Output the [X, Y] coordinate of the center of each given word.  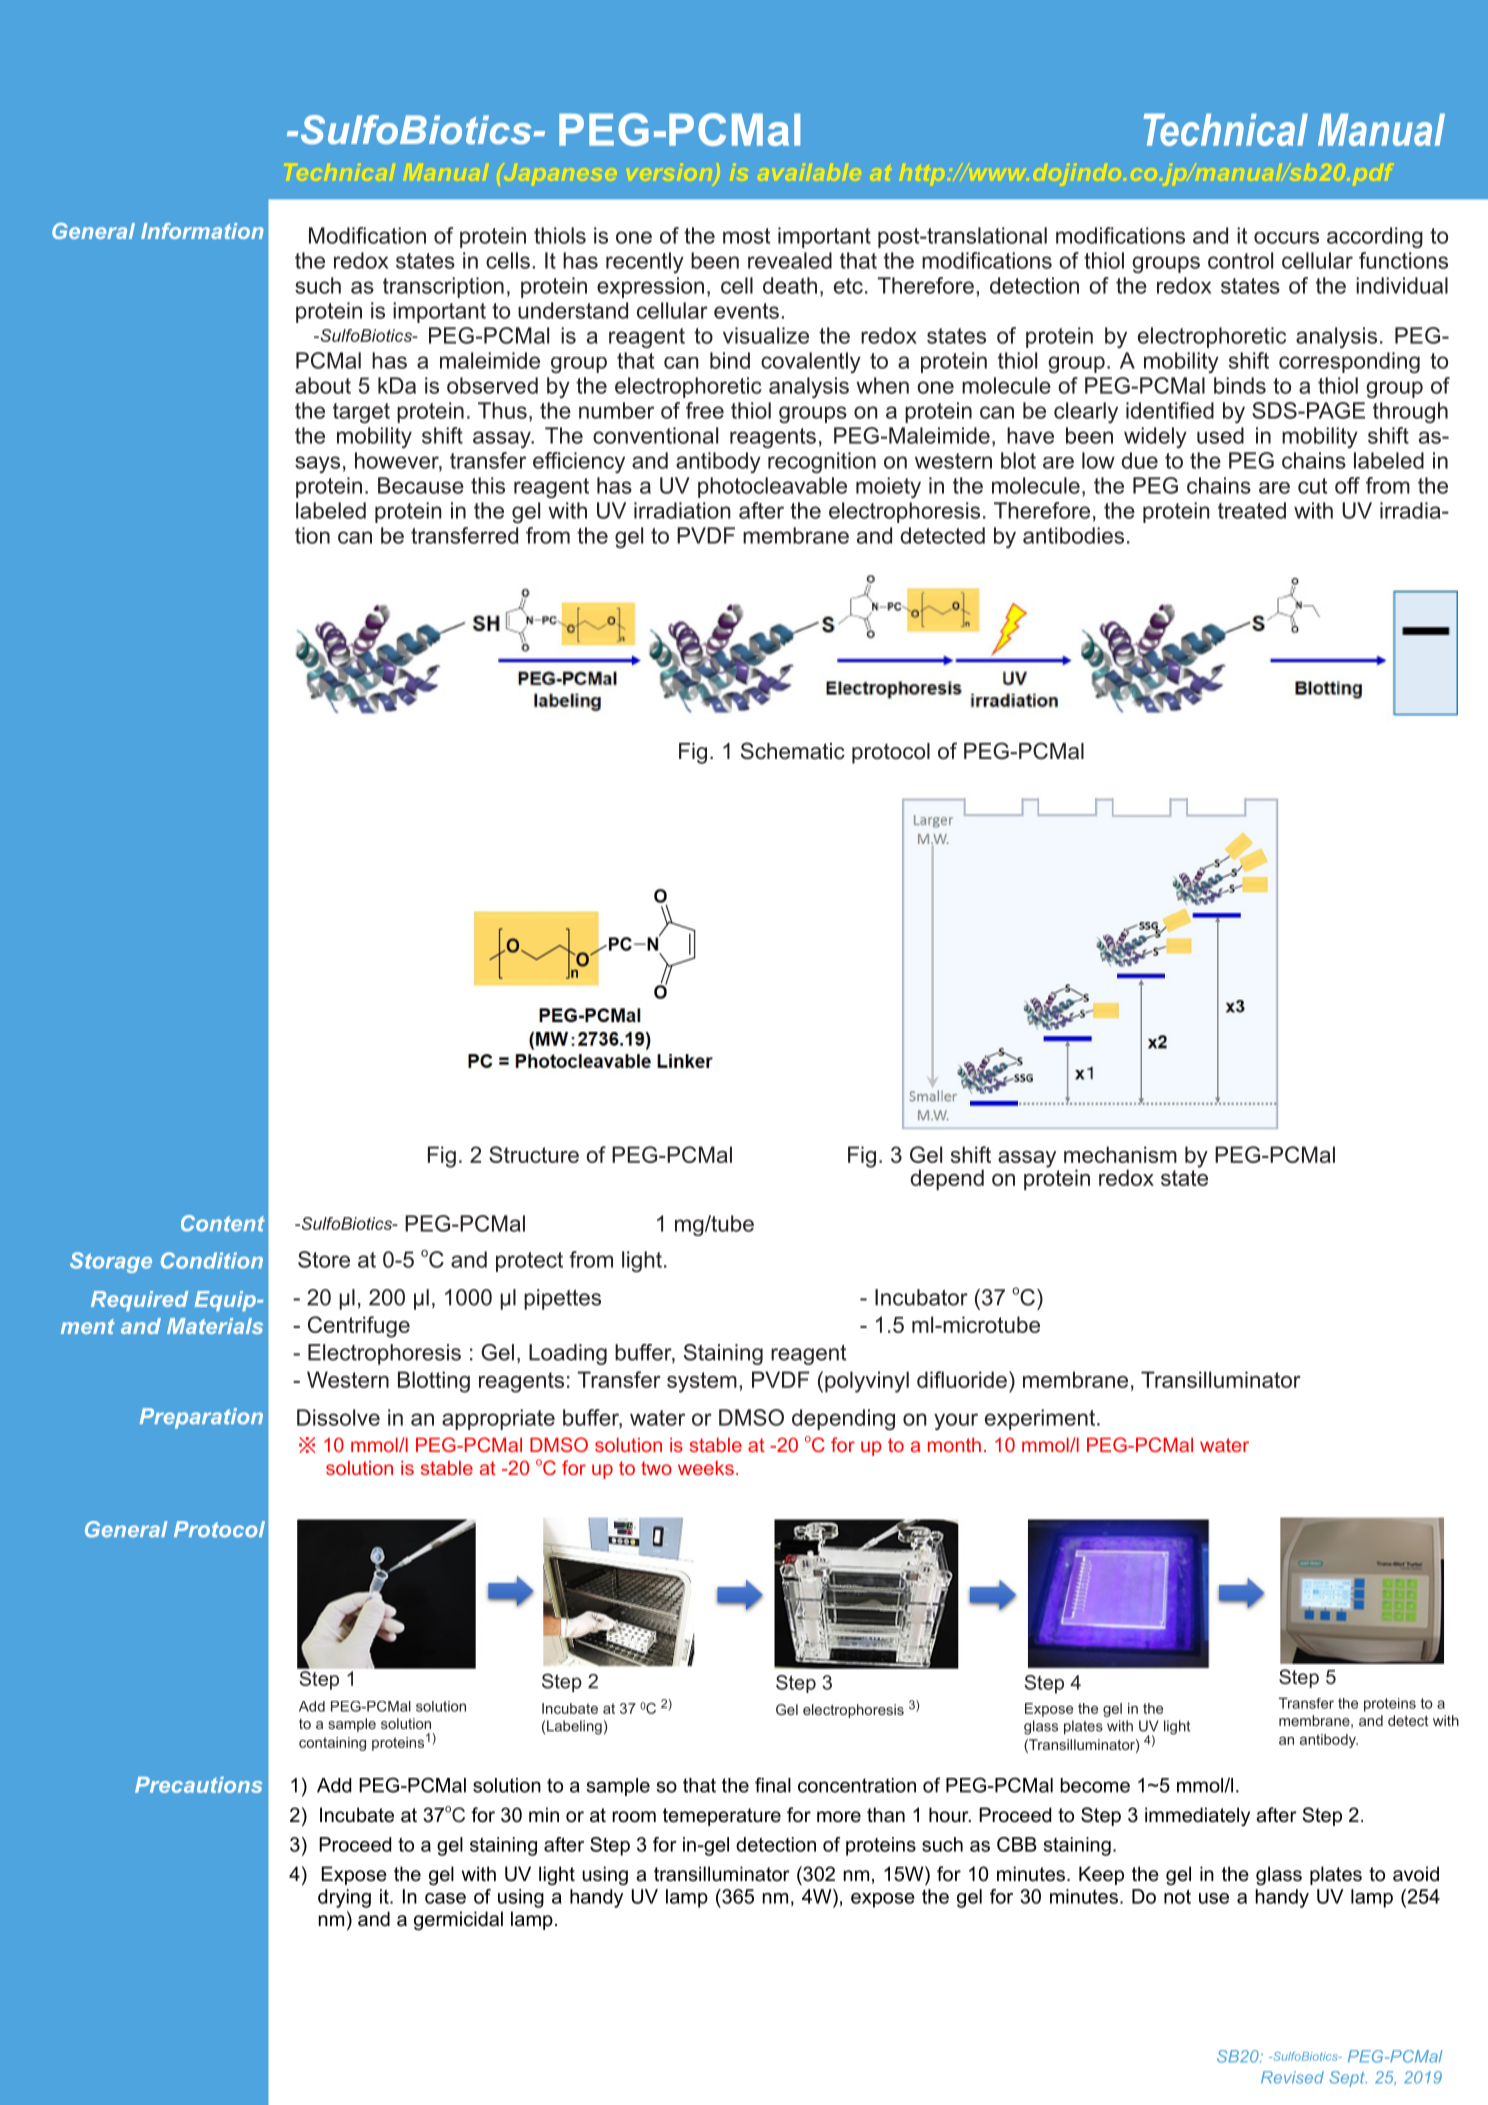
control [1240, 260]
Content [223, 1223]
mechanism [1120, 1154]
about [323, 385]
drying [344, 1898]
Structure [534, 1154]
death [790, 285]
